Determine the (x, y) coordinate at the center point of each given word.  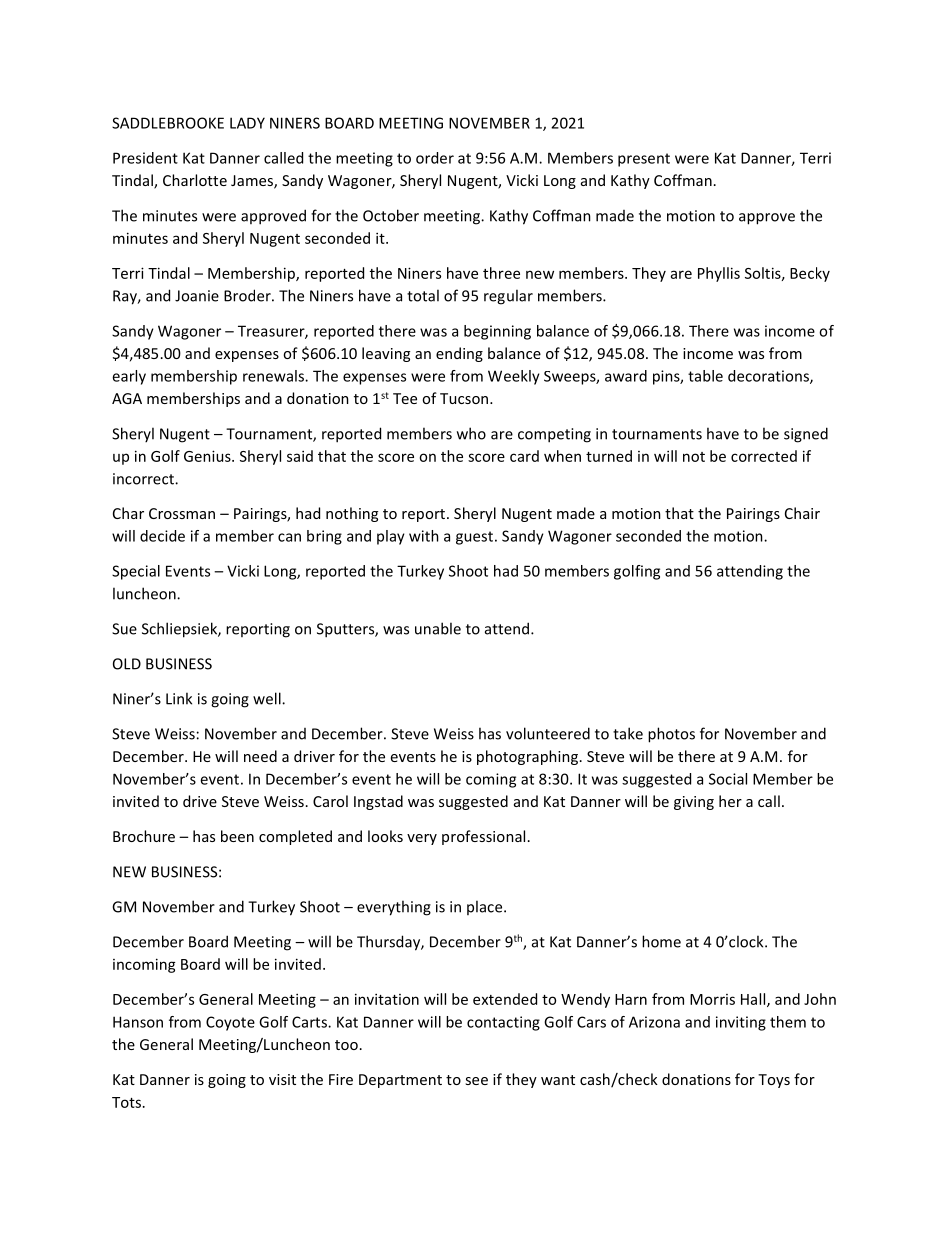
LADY (247, 123)
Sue (124, 629)
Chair (802, 513)
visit (282, 1079)
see (476, 1081)
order (435, 158)
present (644, 160)
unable (438, 628)
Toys (774, 1081)
